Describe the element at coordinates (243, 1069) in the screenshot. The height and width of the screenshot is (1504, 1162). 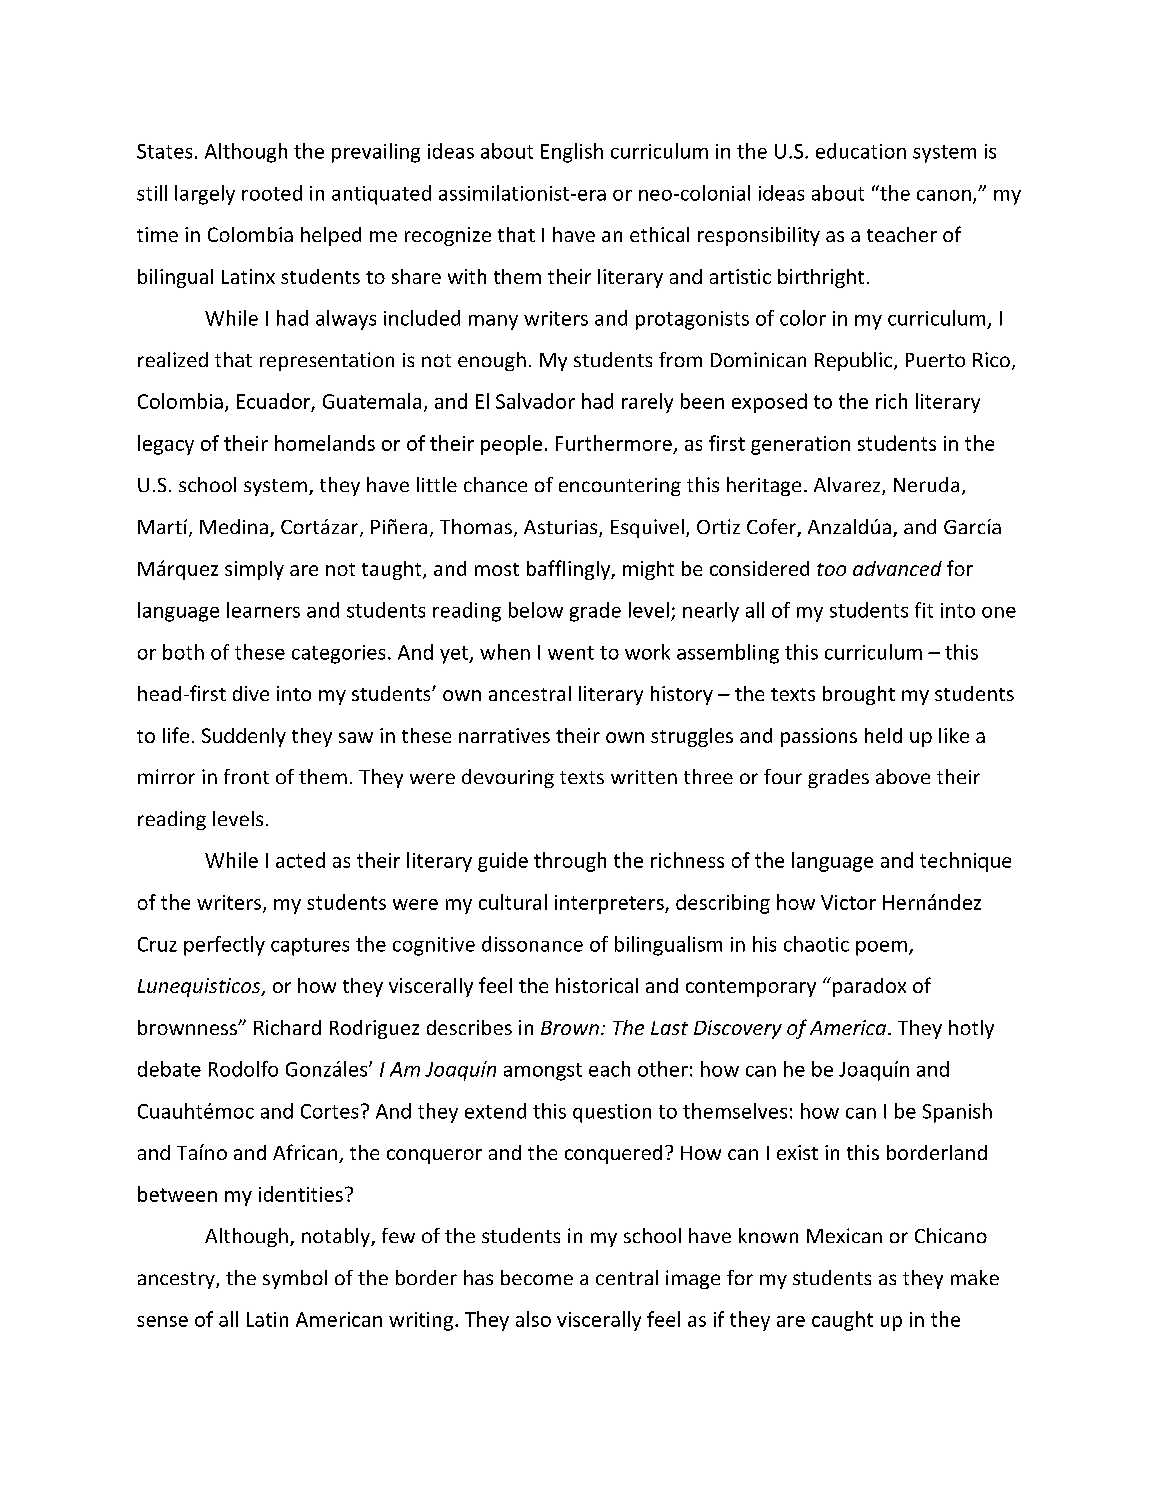
I see `Rodolfo` at that location.
